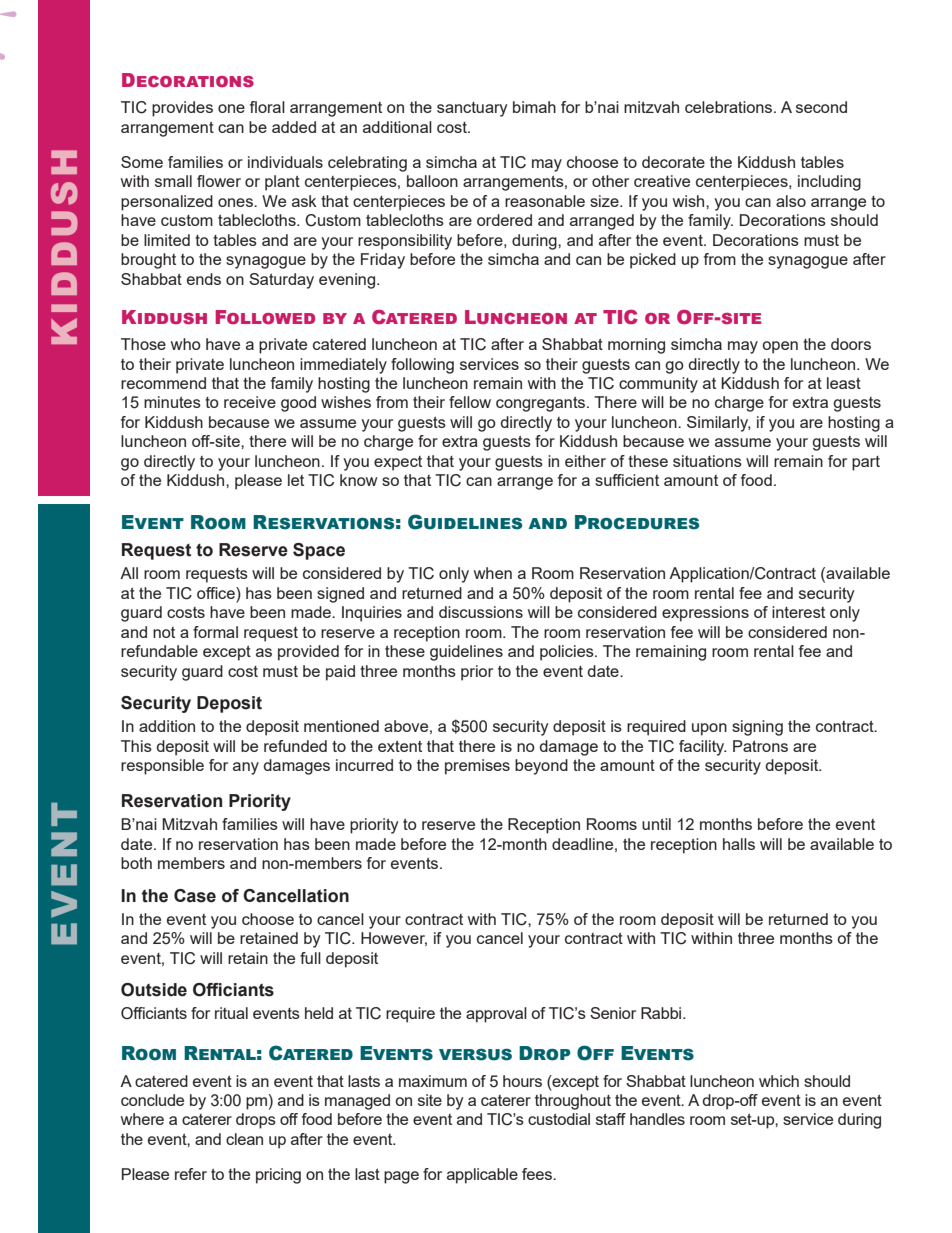 This screenshot has height=1233, width=952. What do you see at coordinates (472, 109) in the screenshot?
I see `sanctuary` at bounding box center [472, 109].
